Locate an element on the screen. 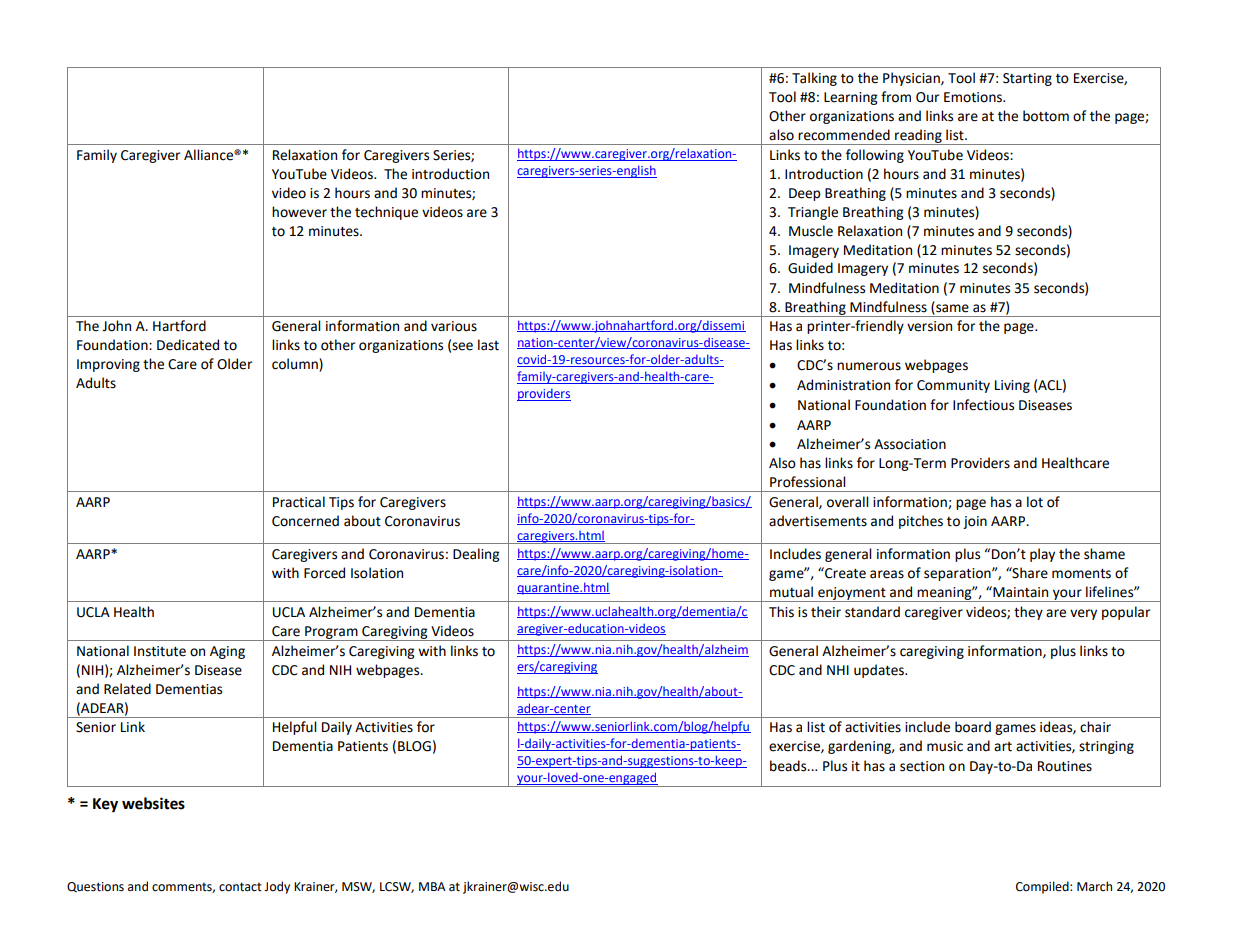 The height and width of the screenshot is (952, 1233). lot is located at coordinates (1035, 502).
